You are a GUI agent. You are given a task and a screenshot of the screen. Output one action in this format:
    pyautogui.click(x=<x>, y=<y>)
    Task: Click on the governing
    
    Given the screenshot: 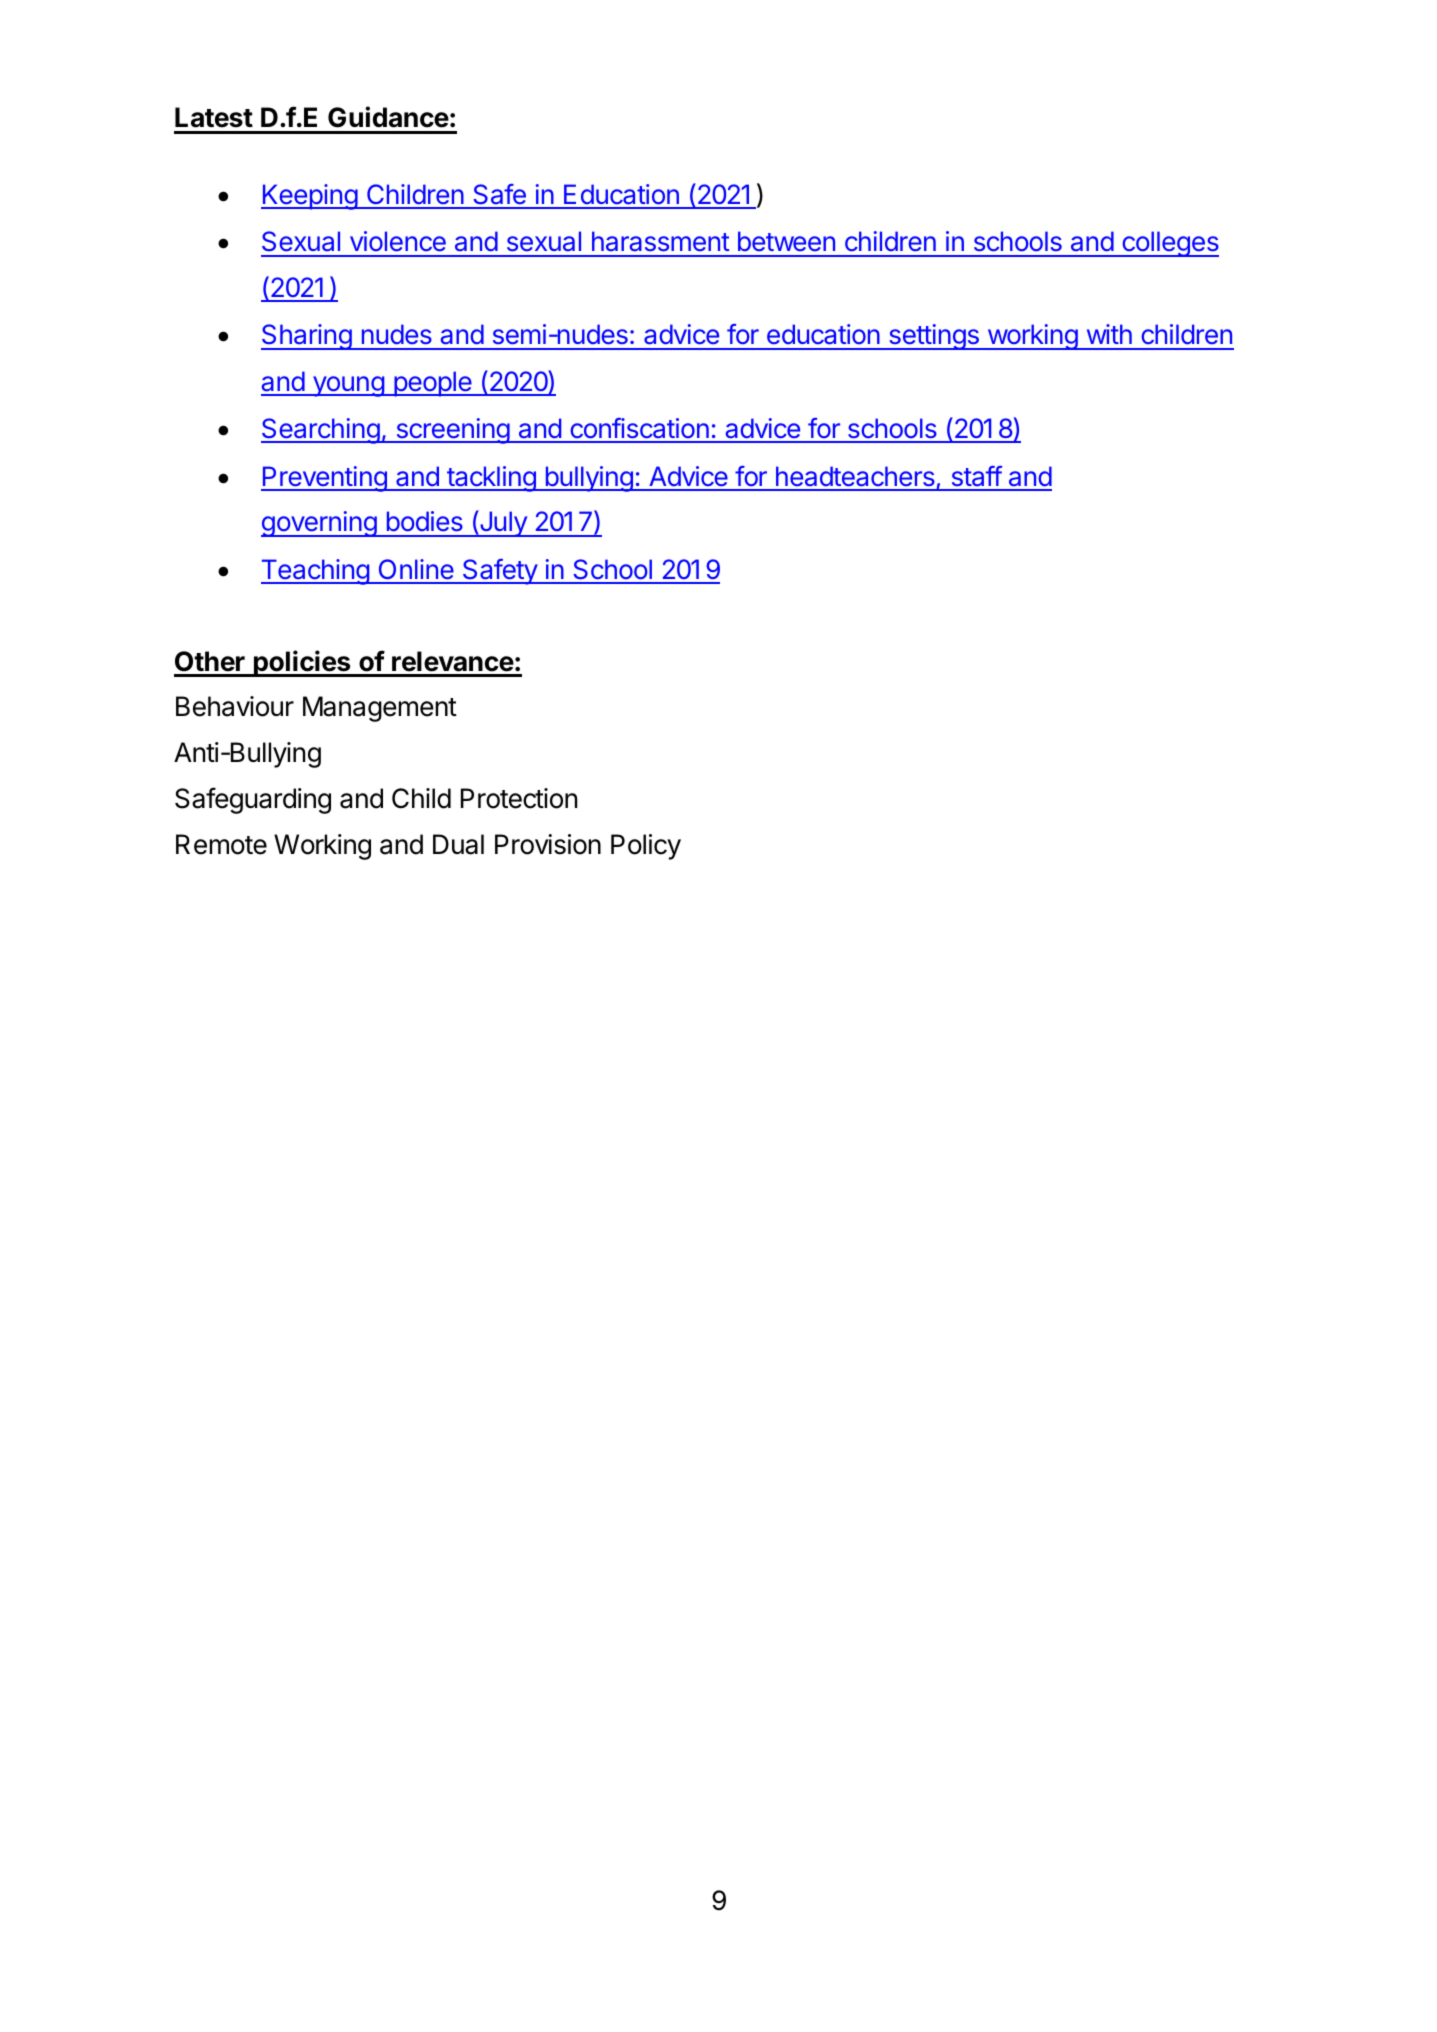 What is the action you would take?
    pyautogui.click(x=319, y=524)
